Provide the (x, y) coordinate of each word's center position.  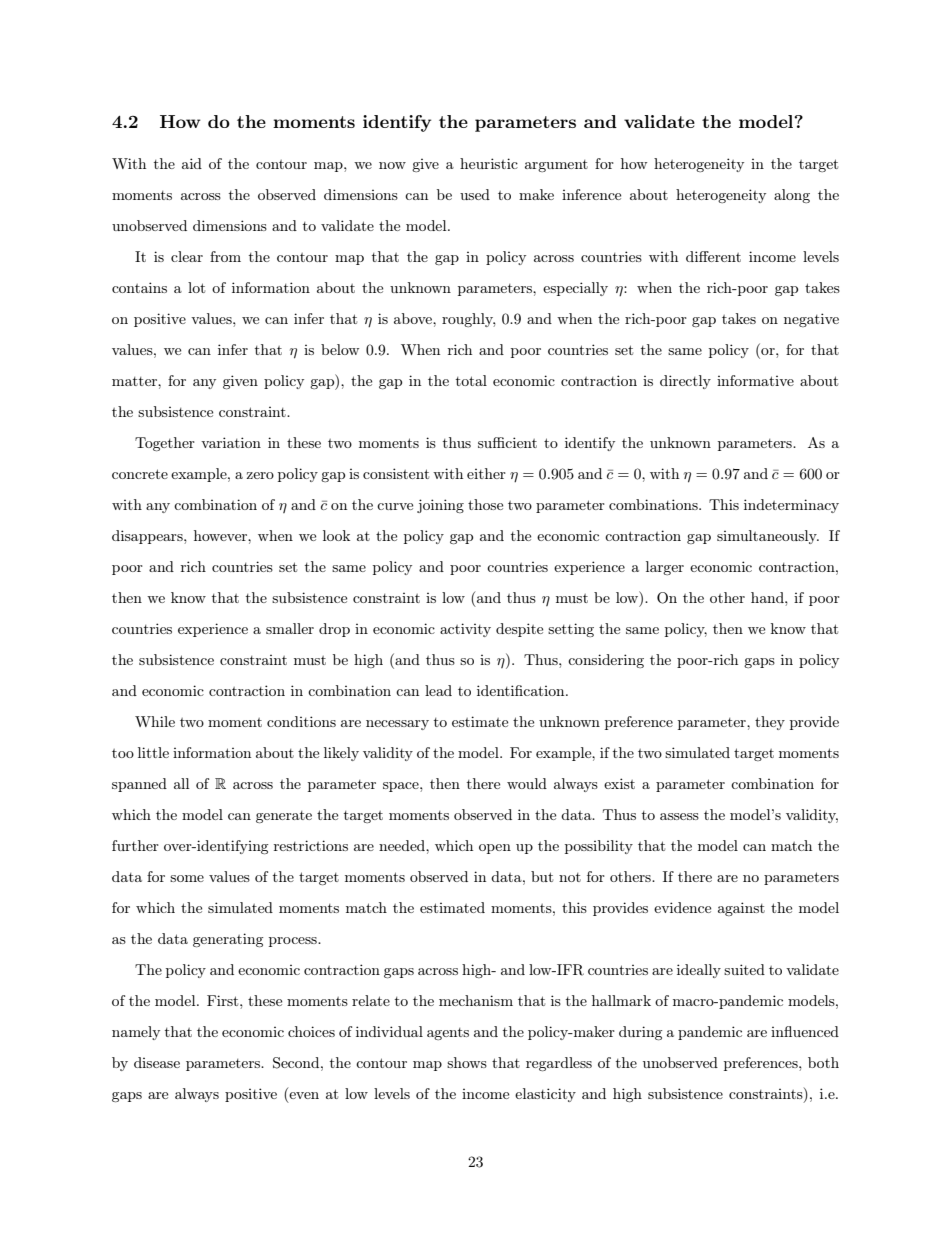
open (495, 849)
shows (467, 1062)
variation (231, 442)
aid (192, 163)
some (187, 878)
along (792, 196)
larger (665, 568)
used (475, 194)
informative (755, 380)
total (471, 380)
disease (157, 1062)
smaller (290, 628)
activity (465, 630)
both (823, 1062)
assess (679, 816)
